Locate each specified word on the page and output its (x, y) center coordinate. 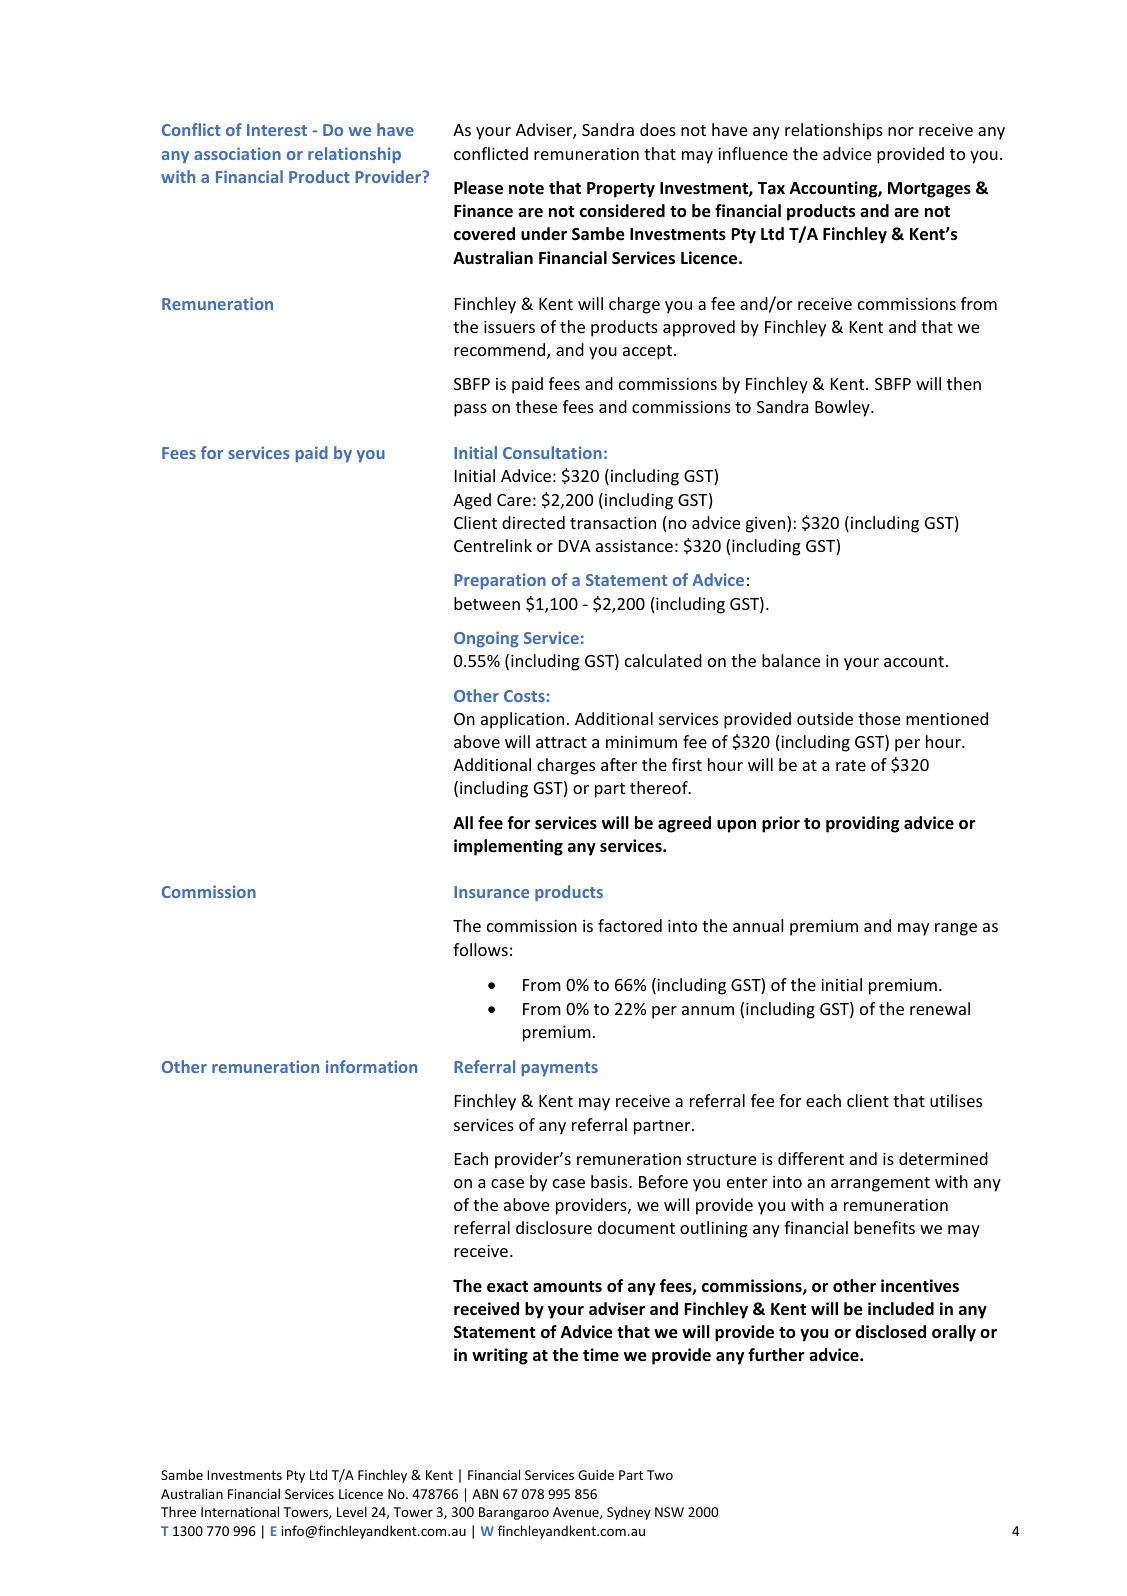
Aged (472, 501)
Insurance (491, 892)
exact (507, 1287)
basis (610, 1181)
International (240, 1511)
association (237, 153)
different (811, 1158)
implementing (508, 847)
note (526, 189)
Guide (596, 1474)
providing (863, 824)
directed (533, 522)
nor (901, 131)
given (767, 524)
